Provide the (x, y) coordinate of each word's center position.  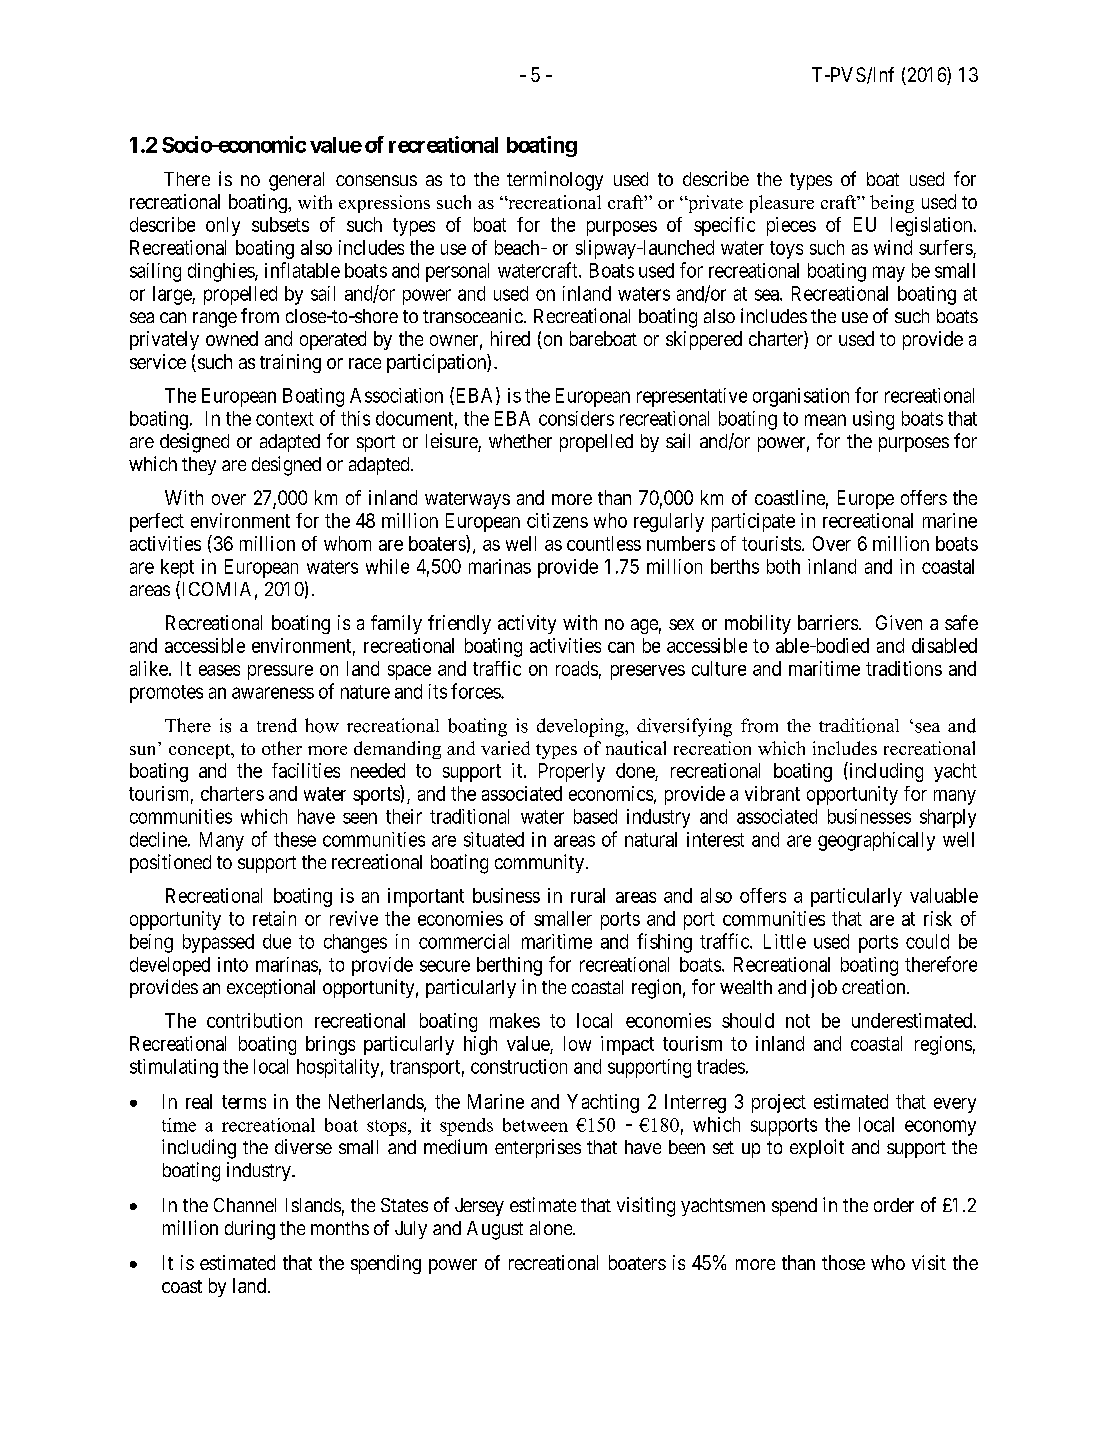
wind (893, 247)
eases (219, 670)
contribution (254, 1020)
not (798, 1021)
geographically (876, 841)
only (223, 226)
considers (576, 418)
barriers (828, 622)
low (577, 1043)
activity (527, 624)
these (295, 839)
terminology (555, 181)
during (250, 1230)
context (285, 419)
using (873, 420)
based (595, 816)
